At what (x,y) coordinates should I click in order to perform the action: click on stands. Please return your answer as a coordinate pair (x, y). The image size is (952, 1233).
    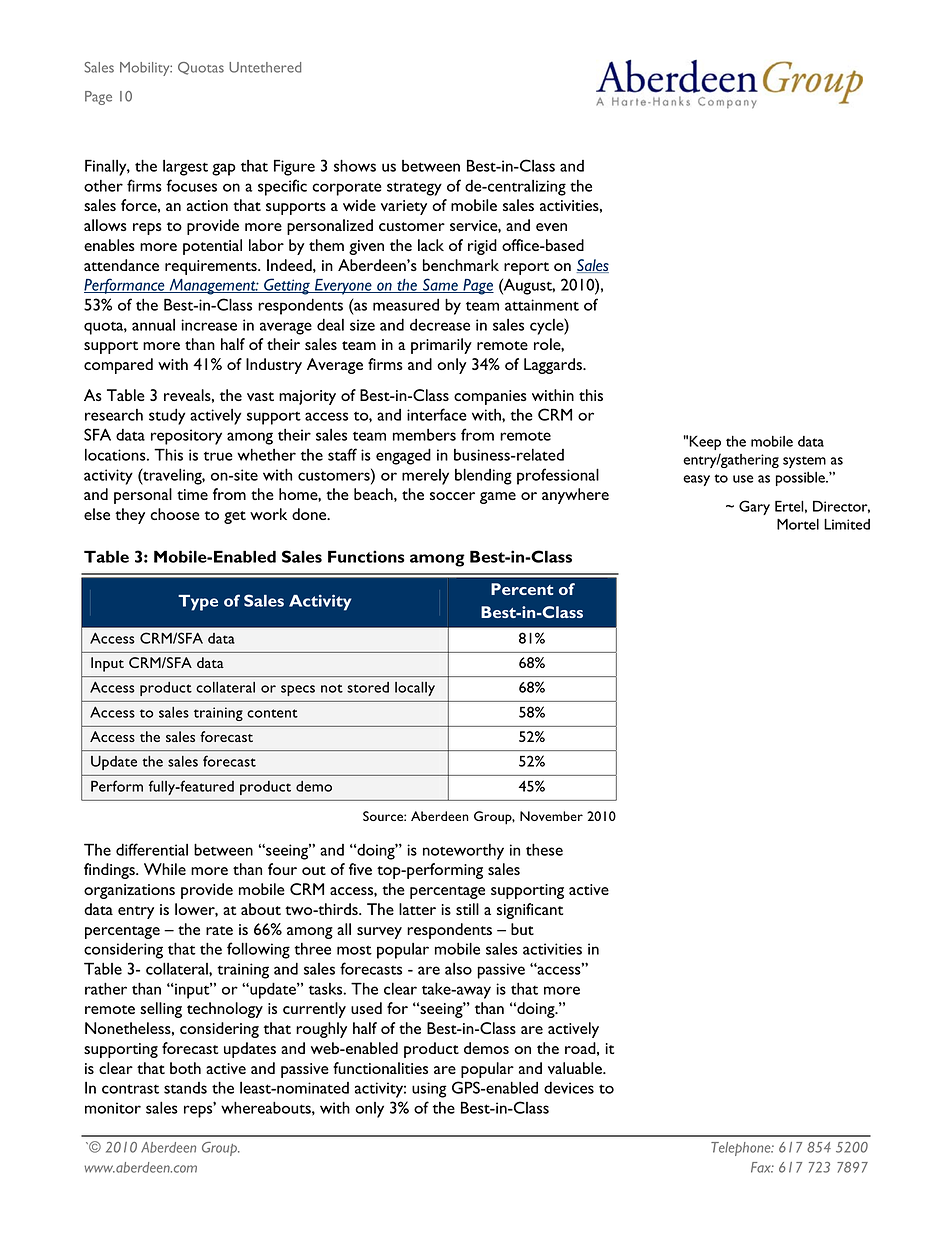
    Looking at the image, I should click on (185, 1088).
